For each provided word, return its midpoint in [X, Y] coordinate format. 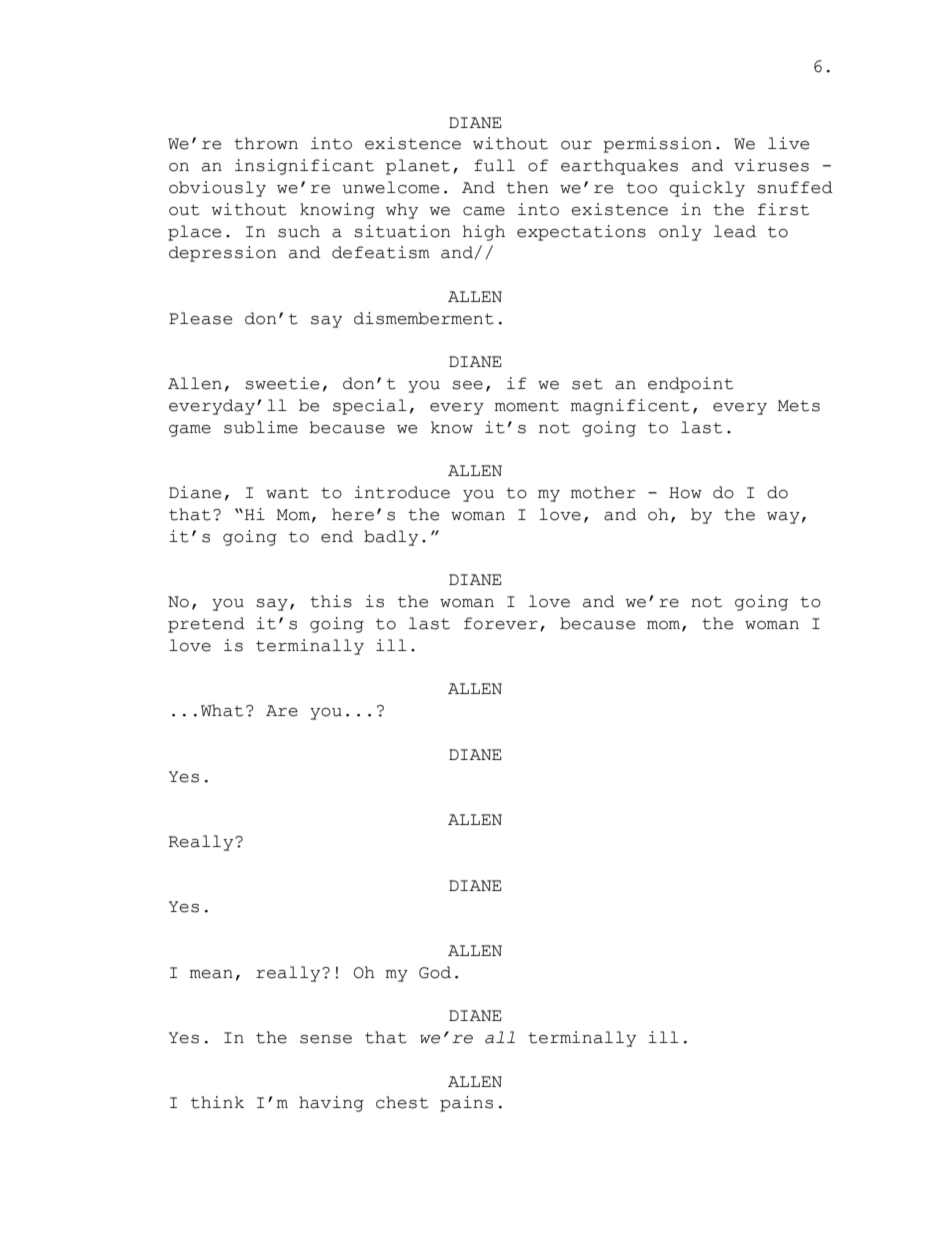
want [287, 493]
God [435, 972]
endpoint [690, 385]
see [467, 385]
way [783, 518]
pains [466, 1104]
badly [391, 538]
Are [282, 711]
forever [501, 623]
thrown [266, 143]
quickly [707, 189]
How [685, 493]
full [494, 165]
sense [326, 1039]
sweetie [282, 383]
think [217, 1102]
